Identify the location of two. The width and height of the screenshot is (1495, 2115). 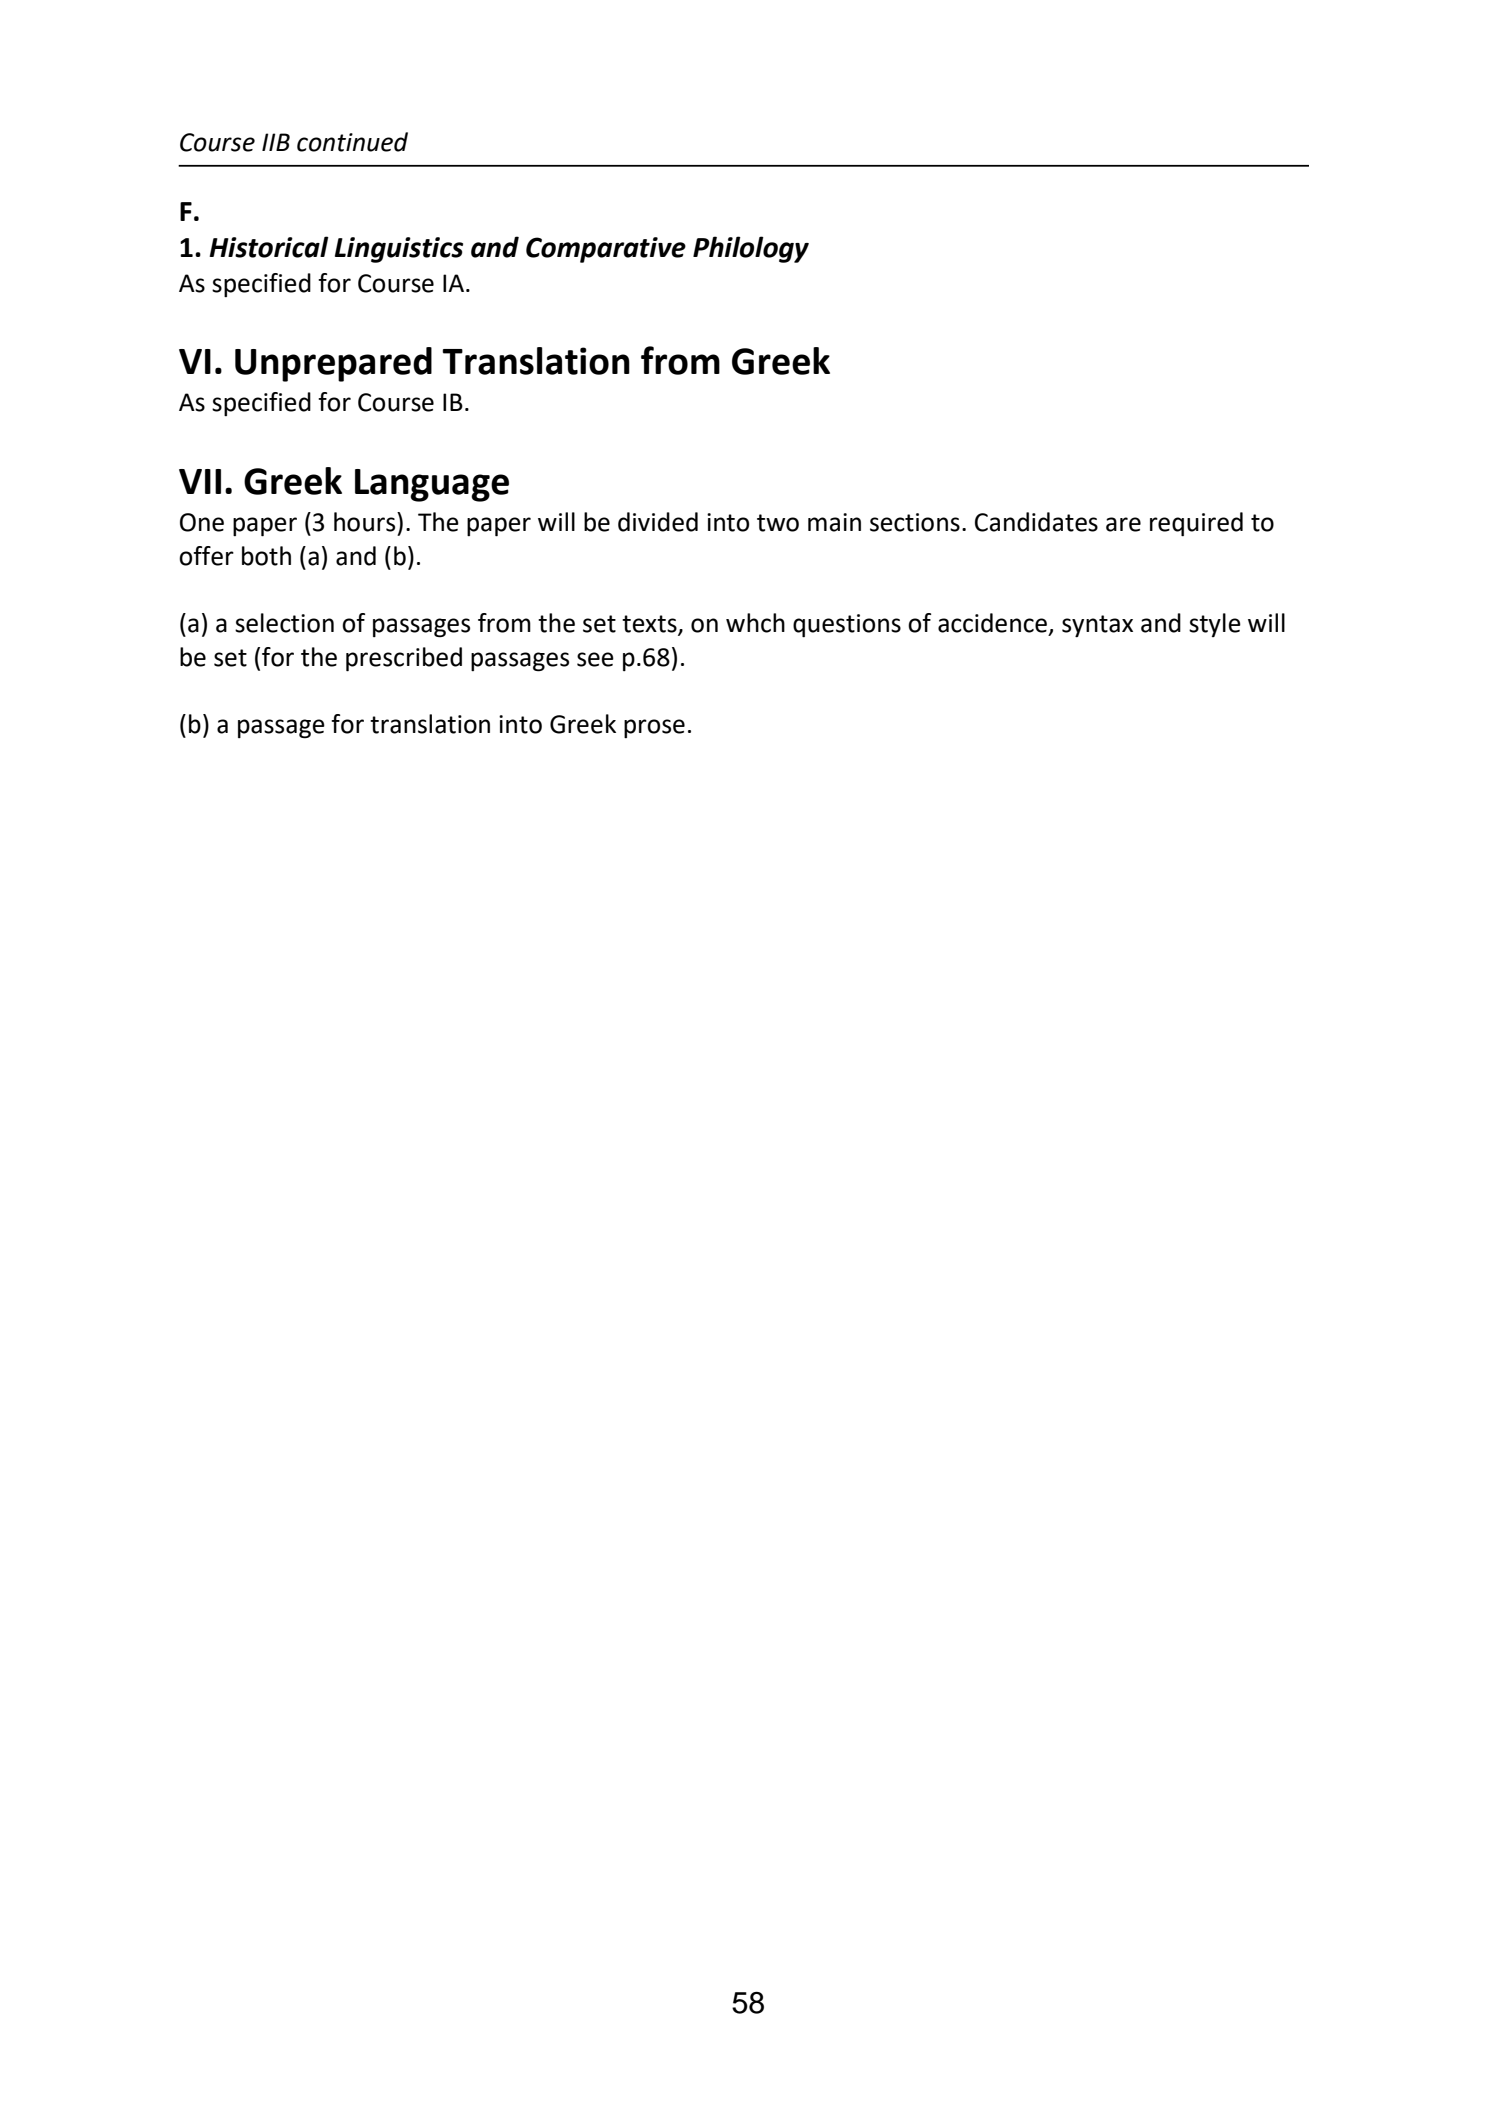
(778, 523).
